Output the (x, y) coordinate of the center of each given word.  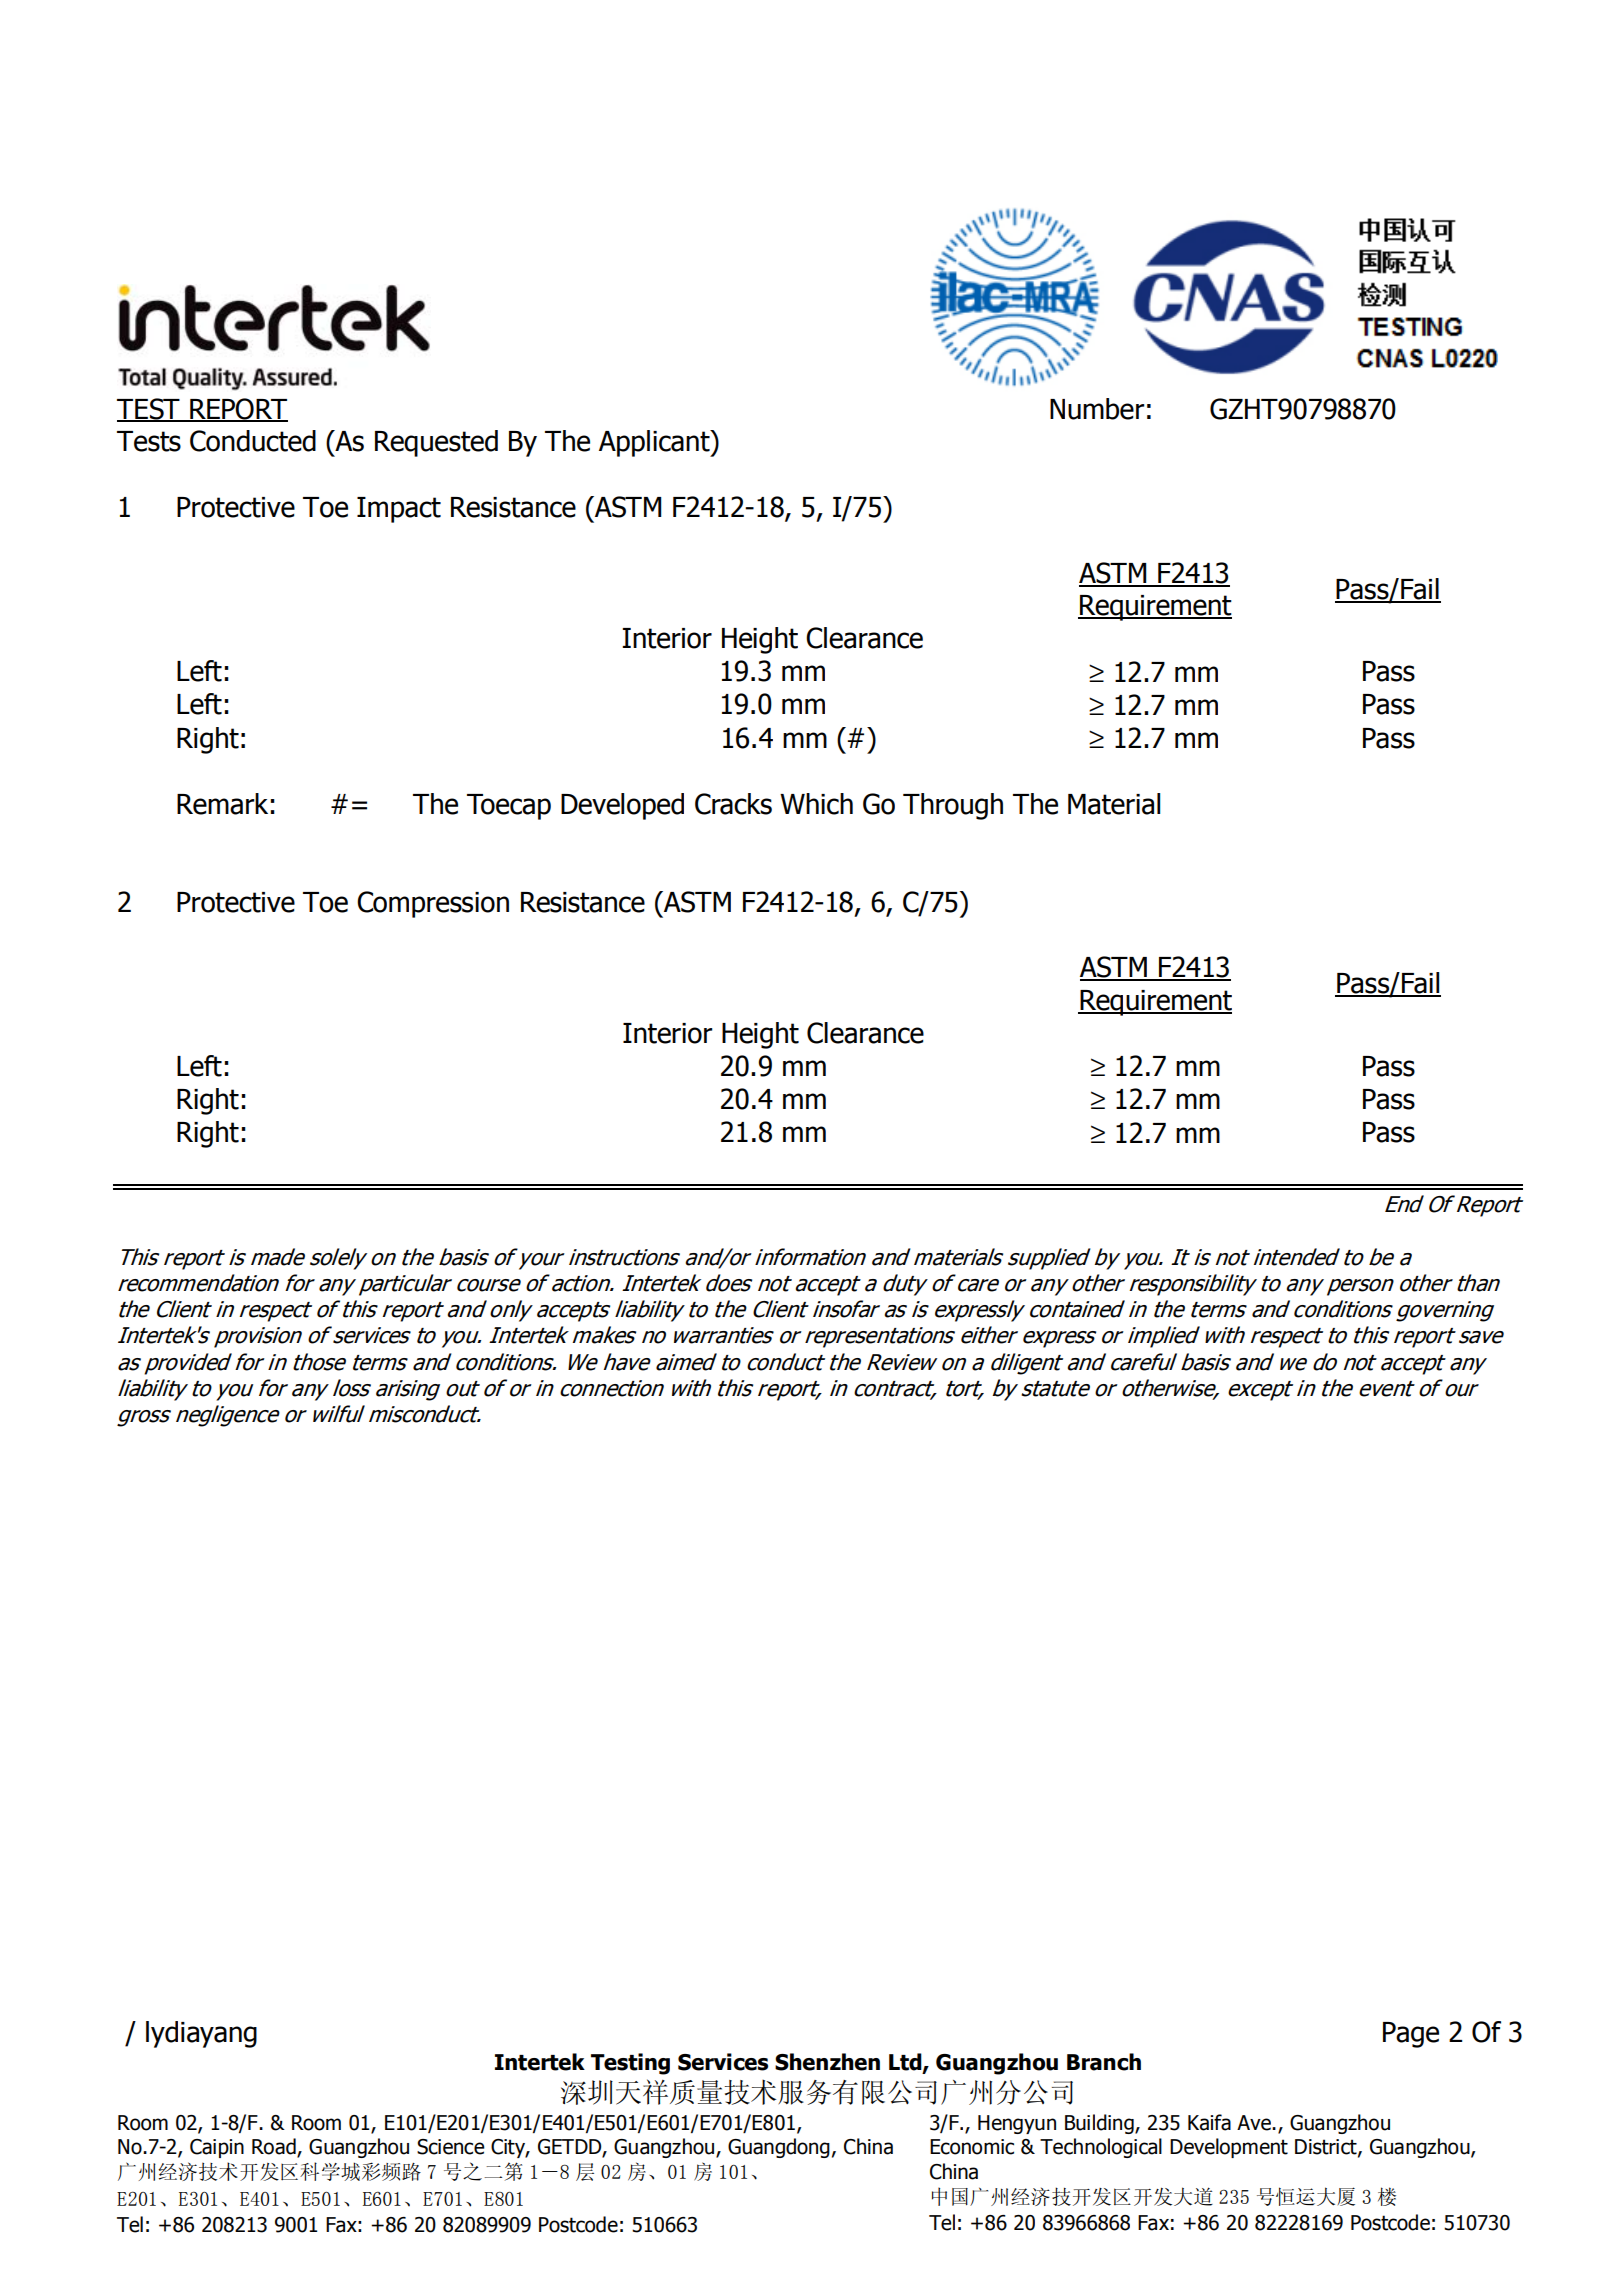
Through (953, 806)
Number (1097, 409)
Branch (1104, 2062)
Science (451, 2147)
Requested (436, 443)
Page (1411, 2035)
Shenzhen (827, 2062)
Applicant (655, 443)
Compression (433, 904)
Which (816, 804)
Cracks (733, 804)
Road (275, 2147)
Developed (622, 806)
